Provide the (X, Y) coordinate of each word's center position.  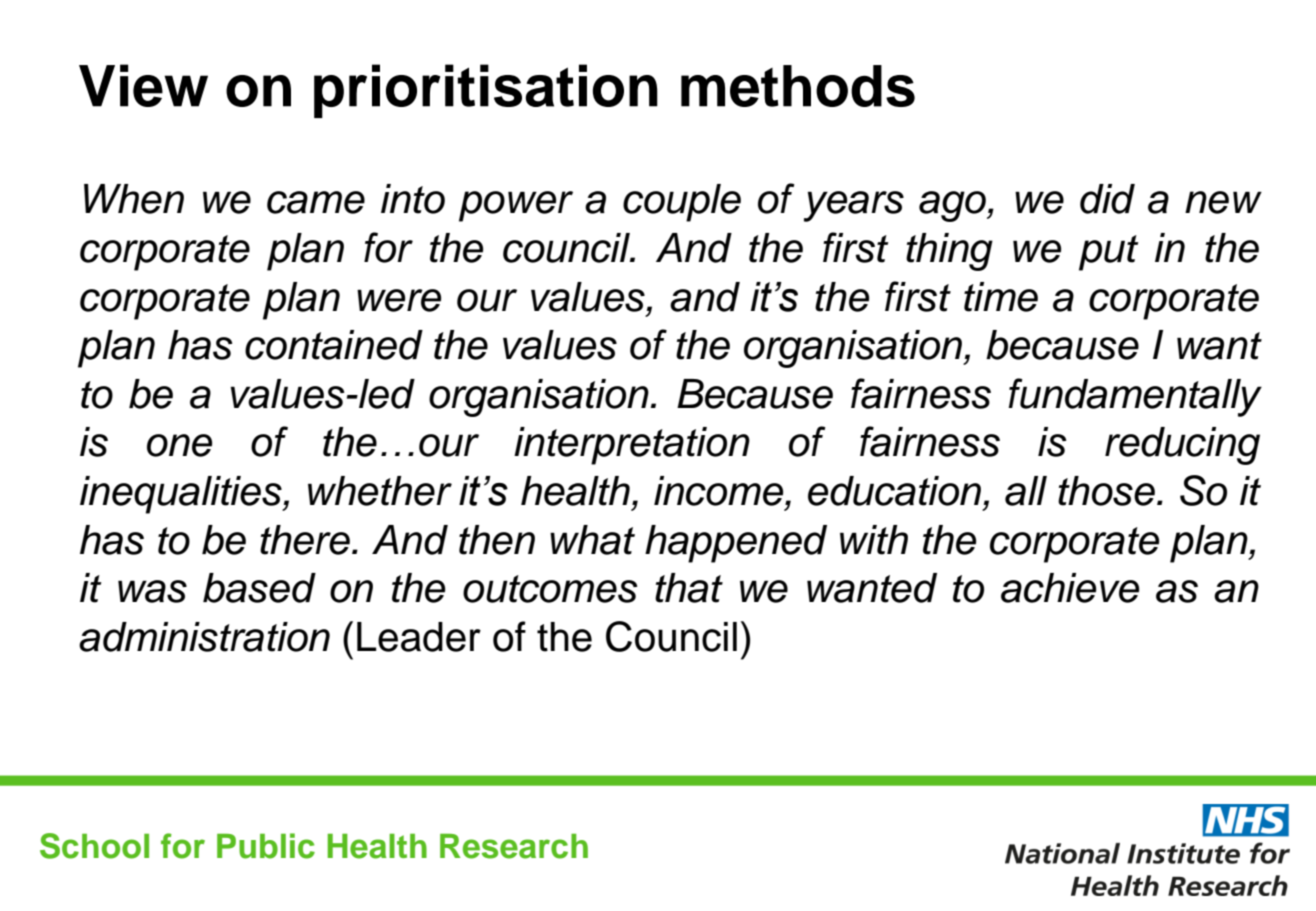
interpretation (632, 446)
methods (798, 86)
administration (204, 637)
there (305, 540)
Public (266, 846)
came (316, 202)
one (179, 445)
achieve (1070, 588)
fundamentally (1135, 397)
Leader (419, 637)
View (143, 85)
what (592, 540)
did (1107, 199)
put (1109, 253)
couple (682, 203)
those (1106, 491)
